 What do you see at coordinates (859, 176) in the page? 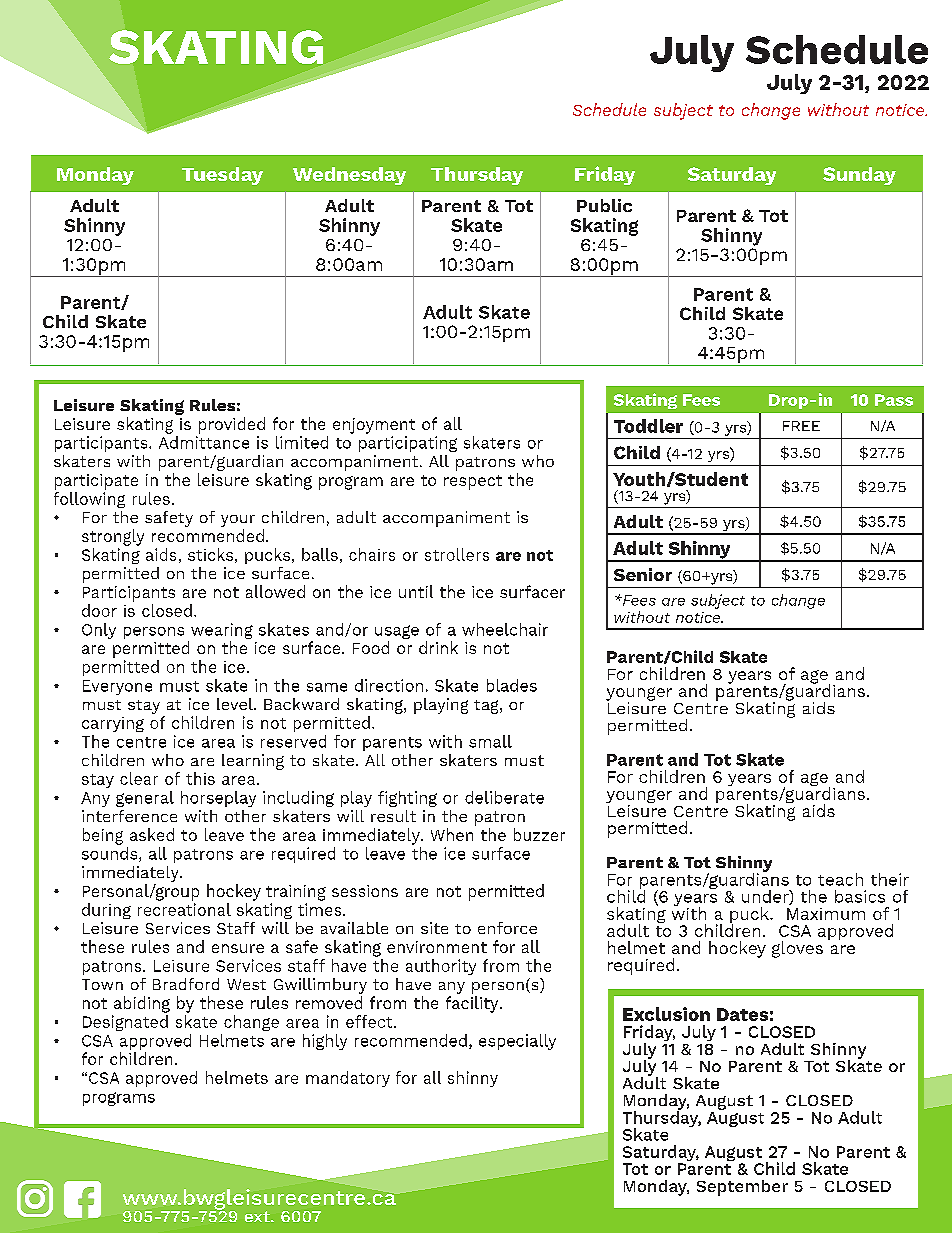
I see `Sunday` at bounding box center [859, 176].
